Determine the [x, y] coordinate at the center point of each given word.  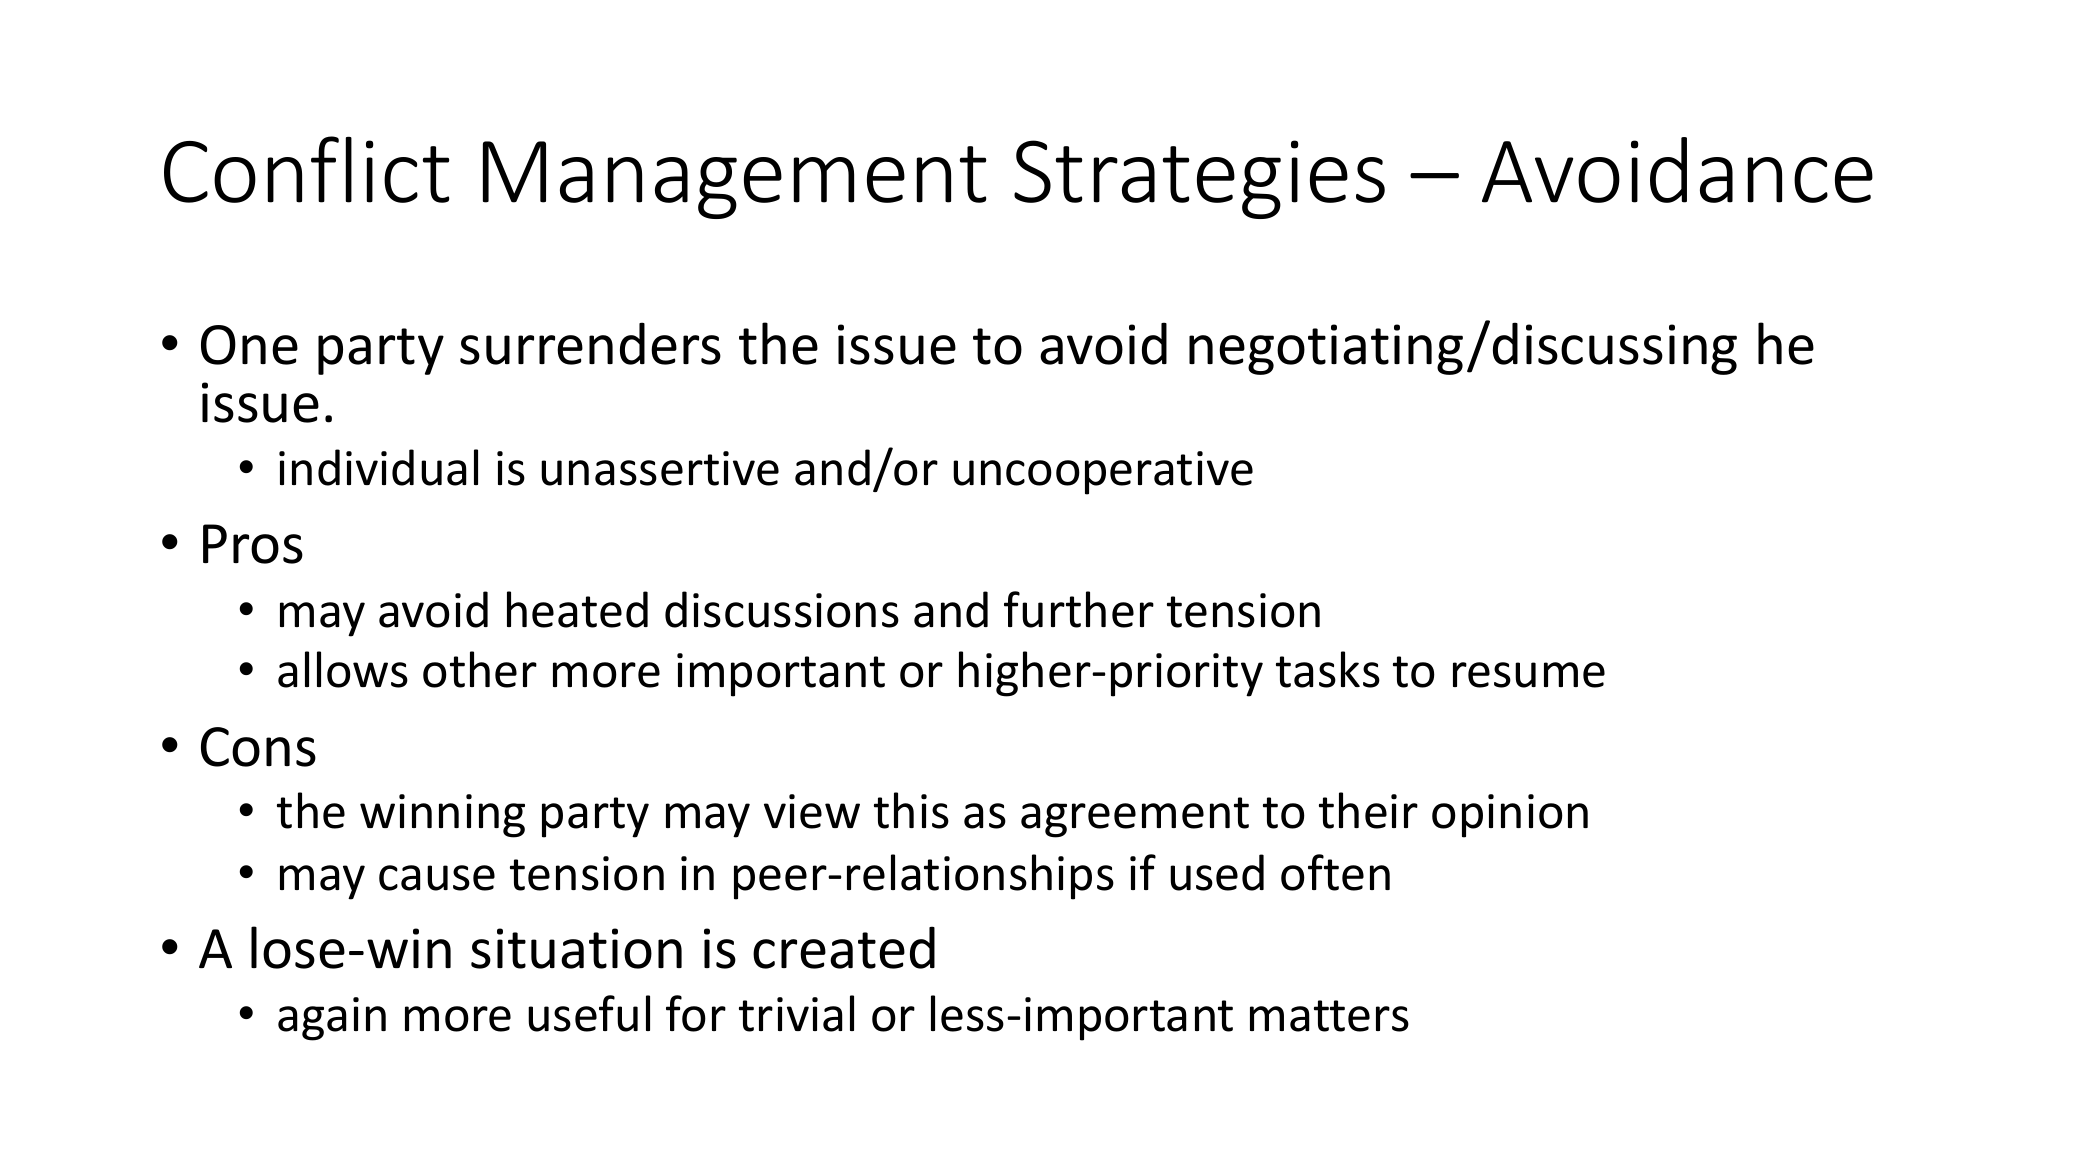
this [911, 810]
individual [378, 467]
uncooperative [1103, 473]
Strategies [1199, 179]
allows [343, 669]
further [1079, 609]
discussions [782, 609]
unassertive [660, 468]
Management [734, 180]
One [249, 345]
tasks [1328, 669]
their [1368, 810]
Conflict [306, 169]
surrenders [590, 343]
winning [442, 816]
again [332, 1019]
